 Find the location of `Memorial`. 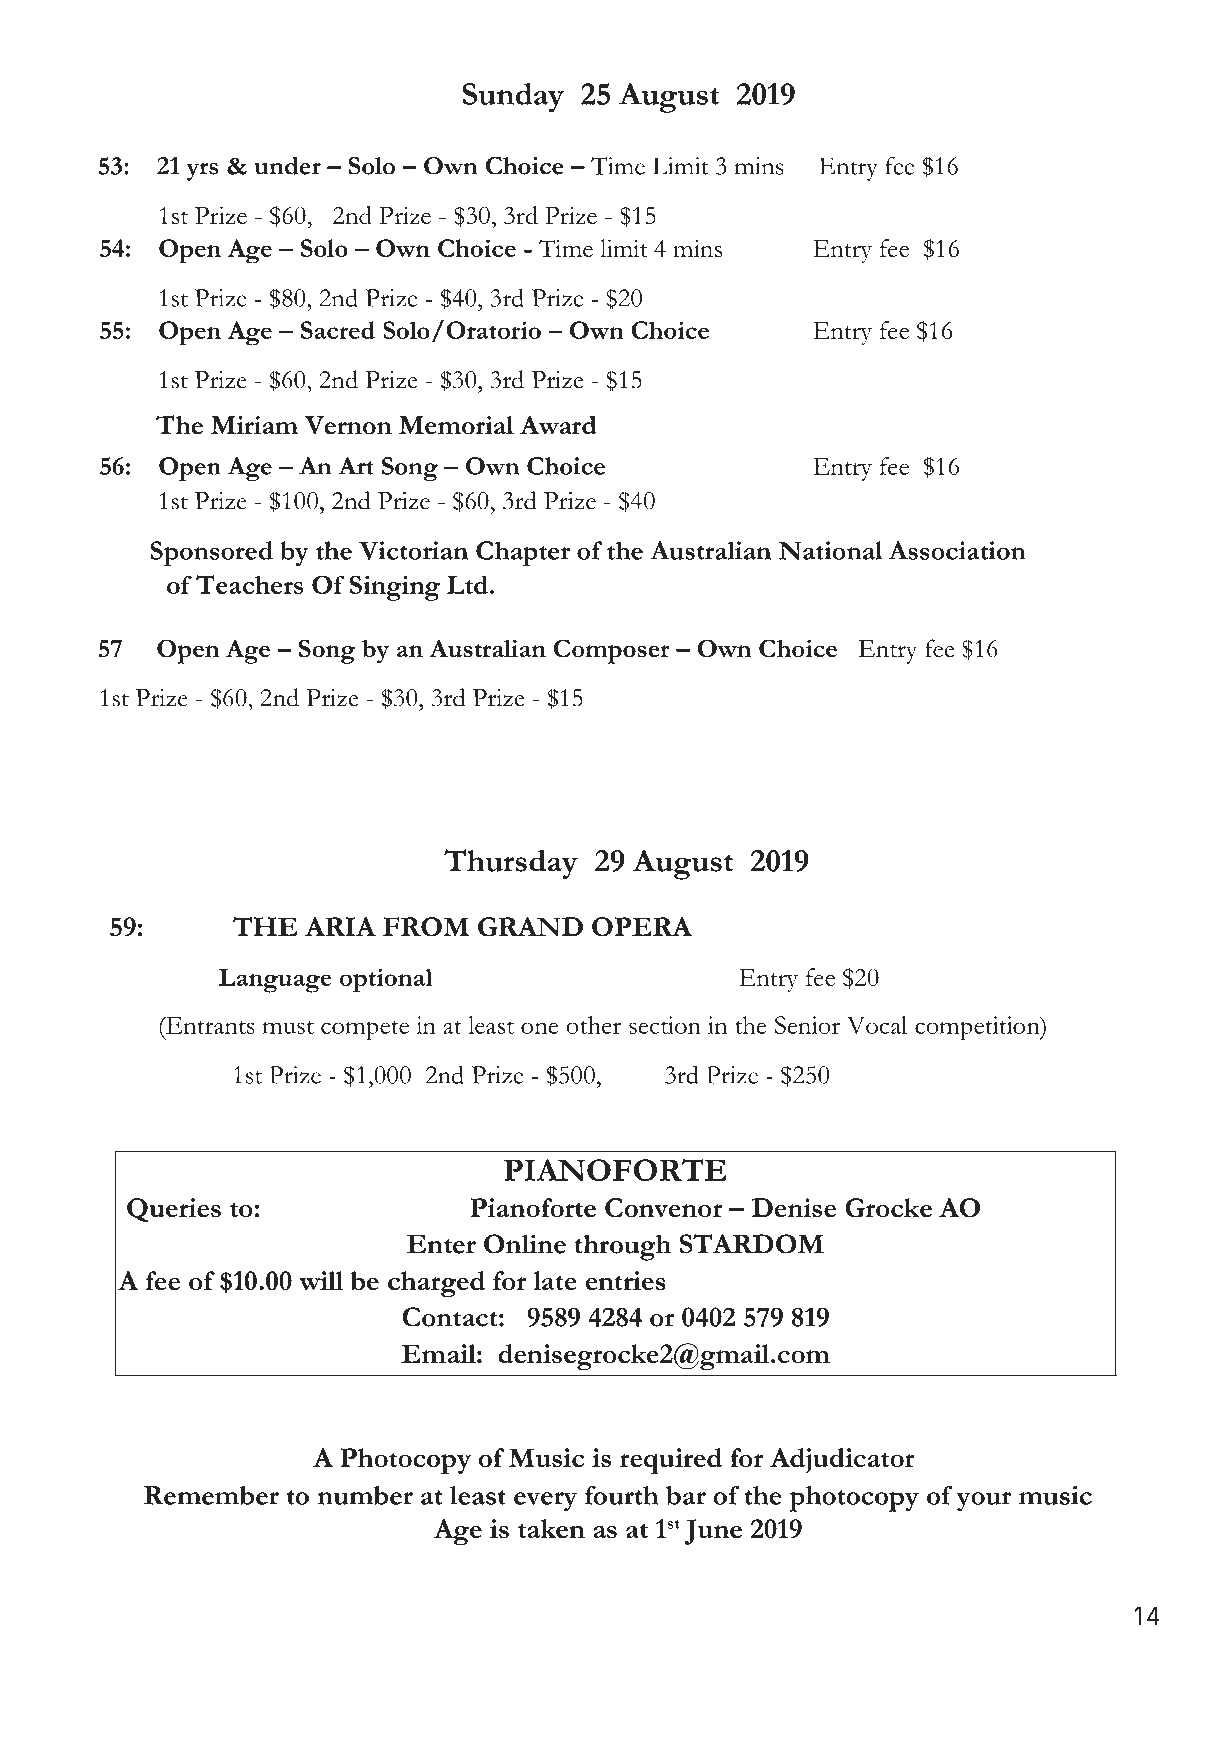

Memorial is located at coordinates (456, 425).
